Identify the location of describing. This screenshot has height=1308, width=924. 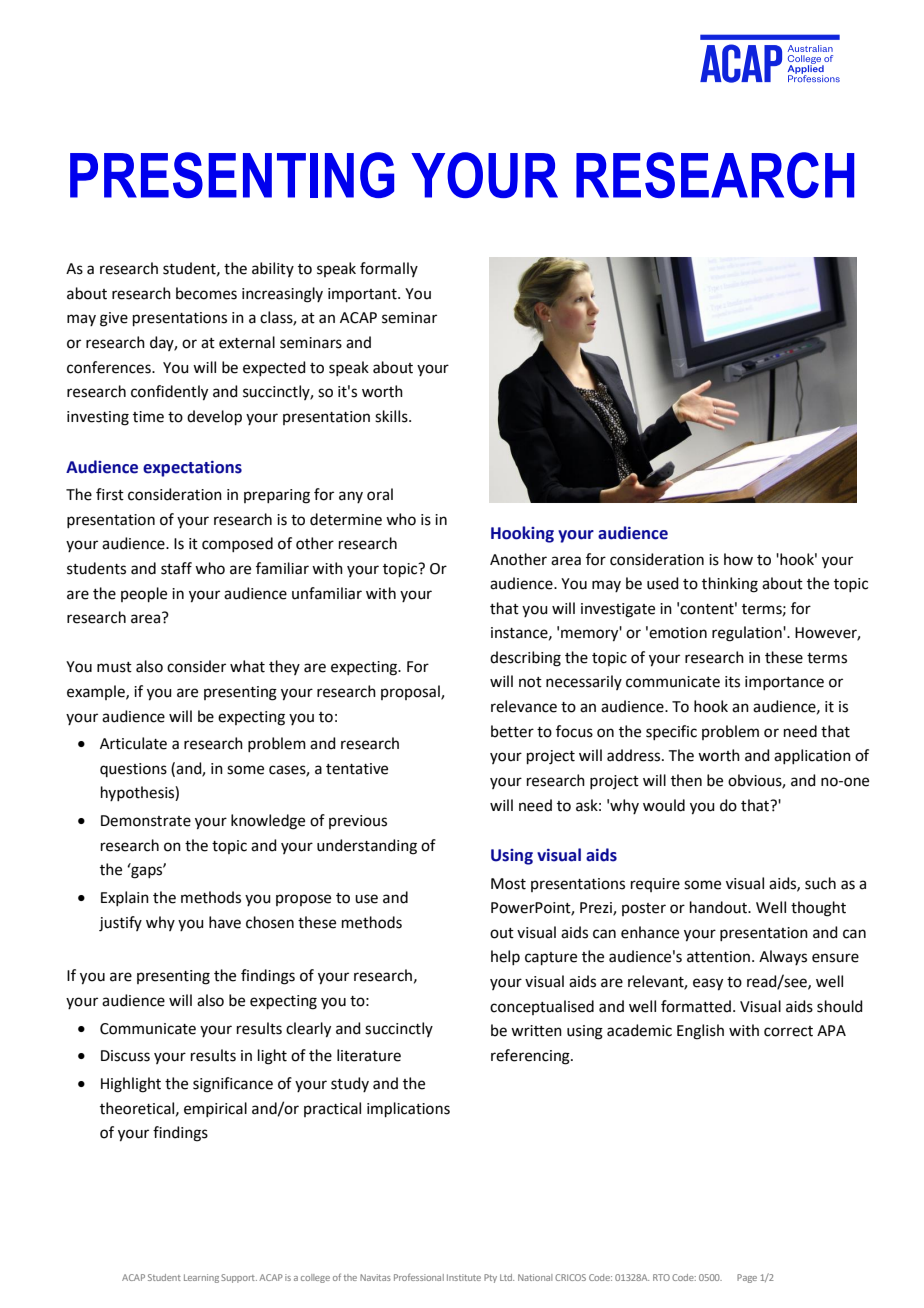
(525, 659).
